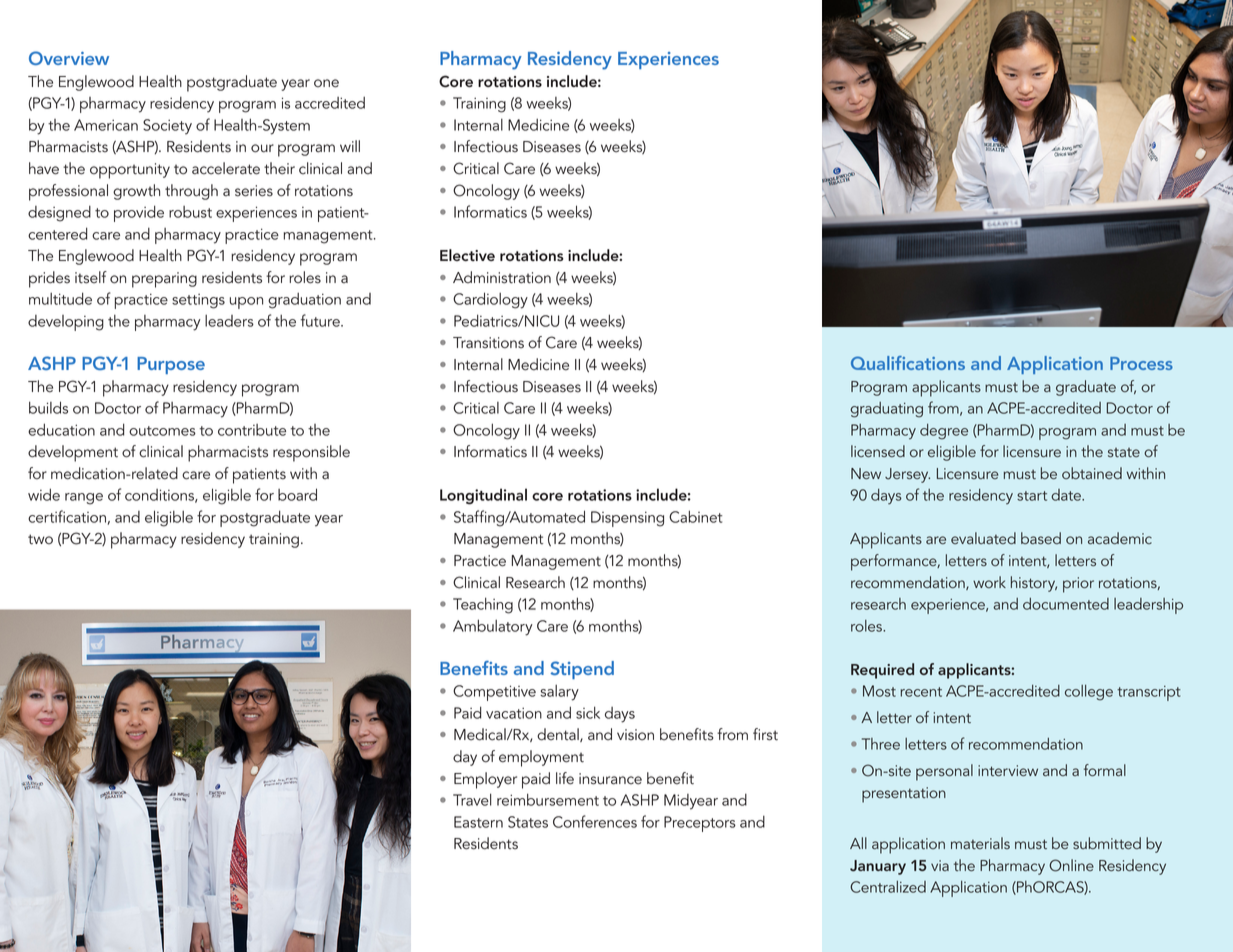 This page has width=1233, height=952. Describe the element at coordinates (483, 605) in the page. I see `Teaching` at that location.
